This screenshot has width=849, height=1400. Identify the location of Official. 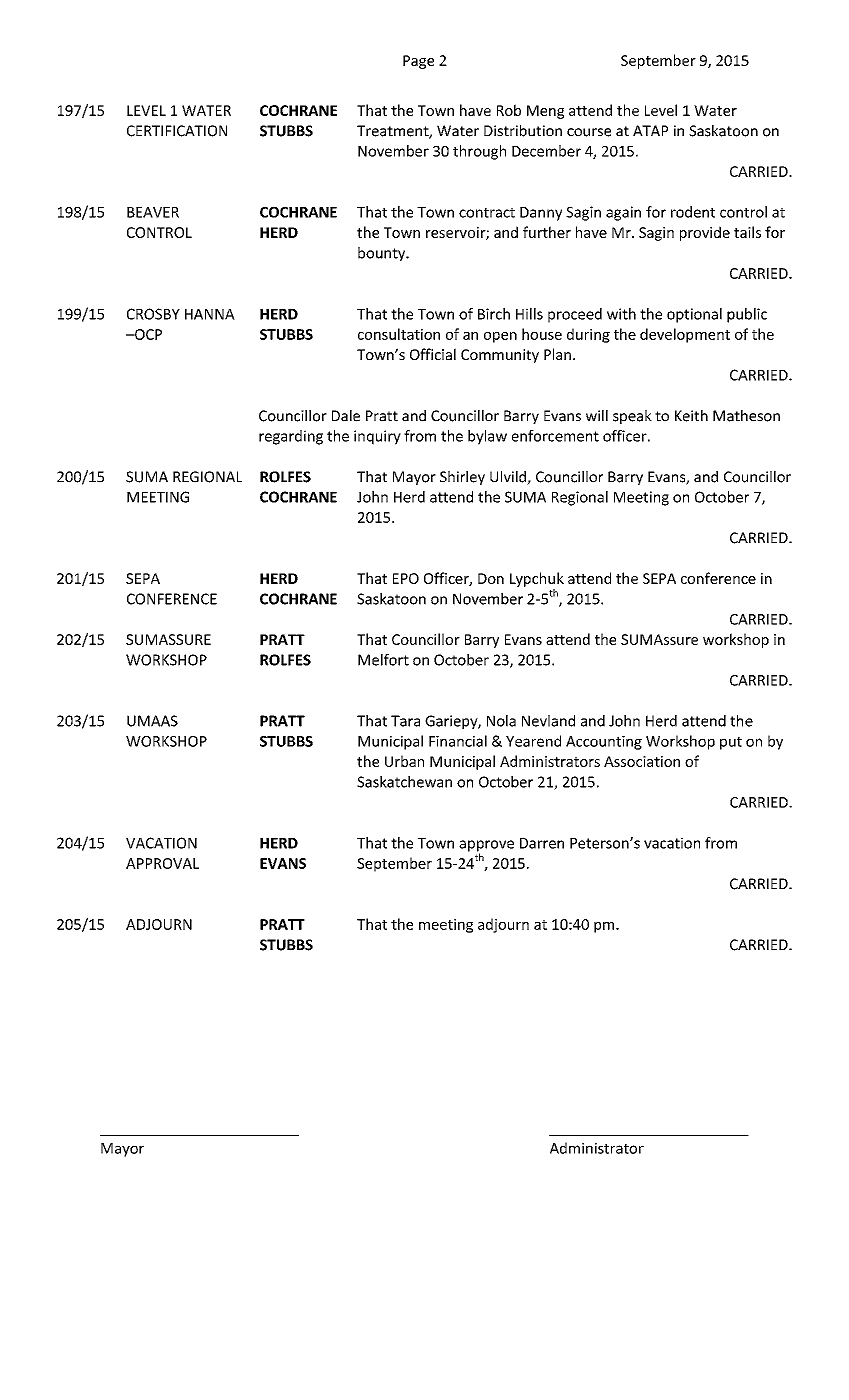
(433, 354).
